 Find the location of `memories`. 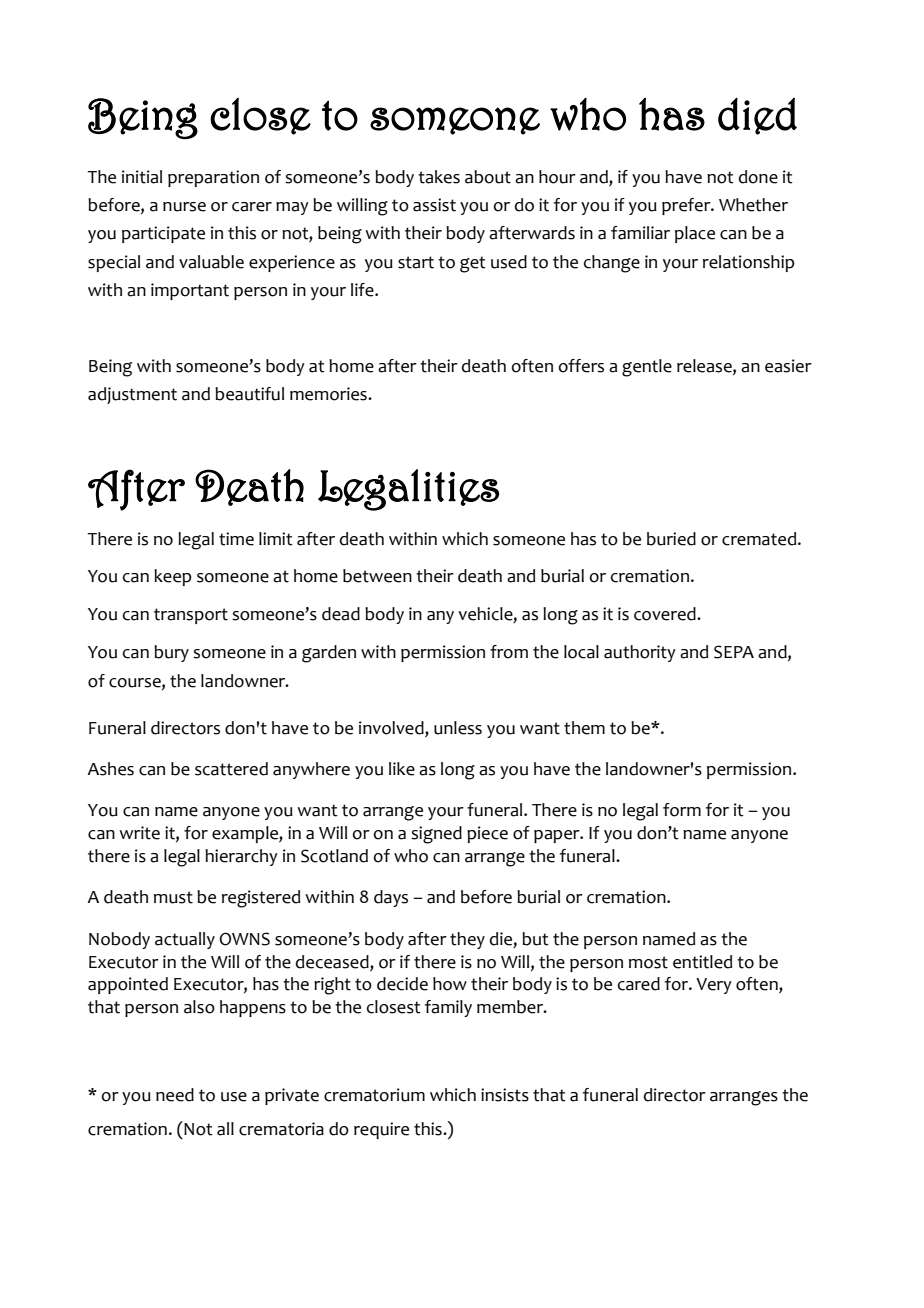

memories is located at coordinates (329, 394).
